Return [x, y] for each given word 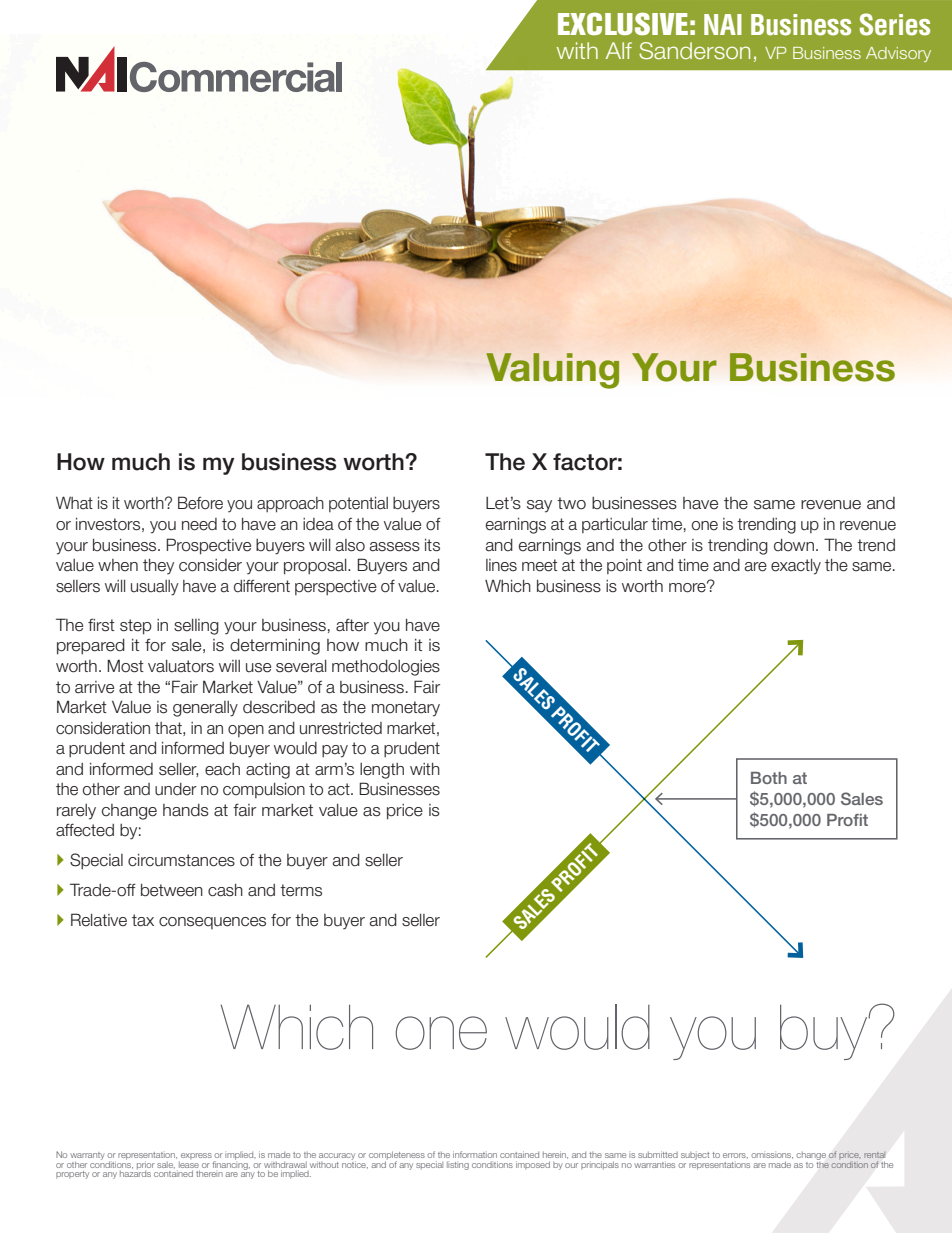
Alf [619, 50]
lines [501, 565]
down [794, 545]
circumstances [181, 860]
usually [155, 588]
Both [769, 778]
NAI [723, 24]
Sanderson [694, 51]
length [382, 771]
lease [189, 1163]
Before [200, 503]
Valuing [552, 371]
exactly [796, 567]
